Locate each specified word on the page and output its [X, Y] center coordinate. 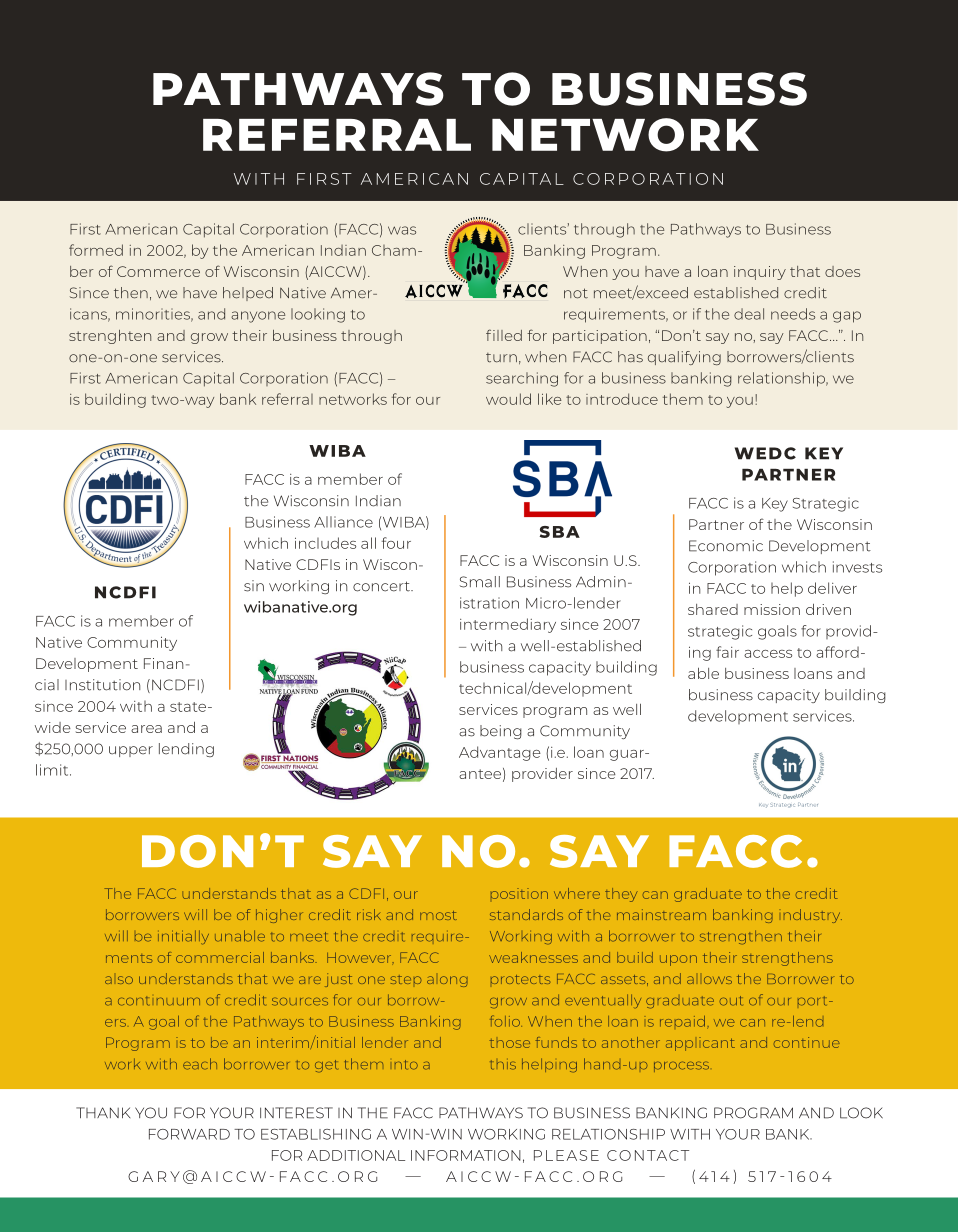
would [508, 399]
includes [325, 543]
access [768, 654]
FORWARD [189, 1134]
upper [131, 751]
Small [480, 582]
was [402, 230]
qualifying [684, 358]
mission [772, 609]
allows [709, 980]
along [447, 981]
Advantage [500, 753]
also [119, 980]
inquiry [760, 273]
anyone [258, 317]
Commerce [158, 271]
